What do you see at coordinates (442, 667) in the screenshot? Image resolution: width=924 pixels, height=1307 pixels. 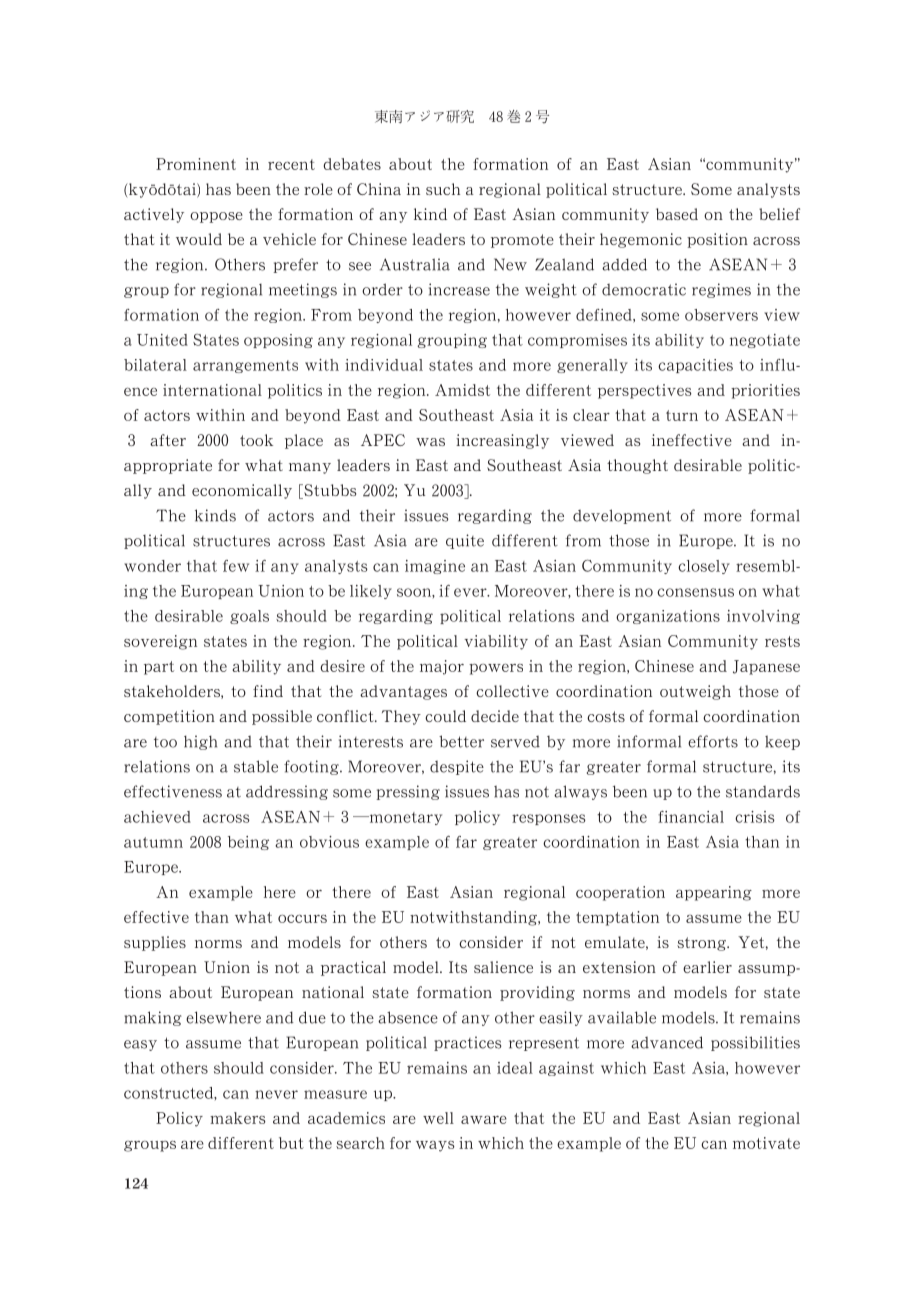 I see `major` at bounding box center [442, 667].
